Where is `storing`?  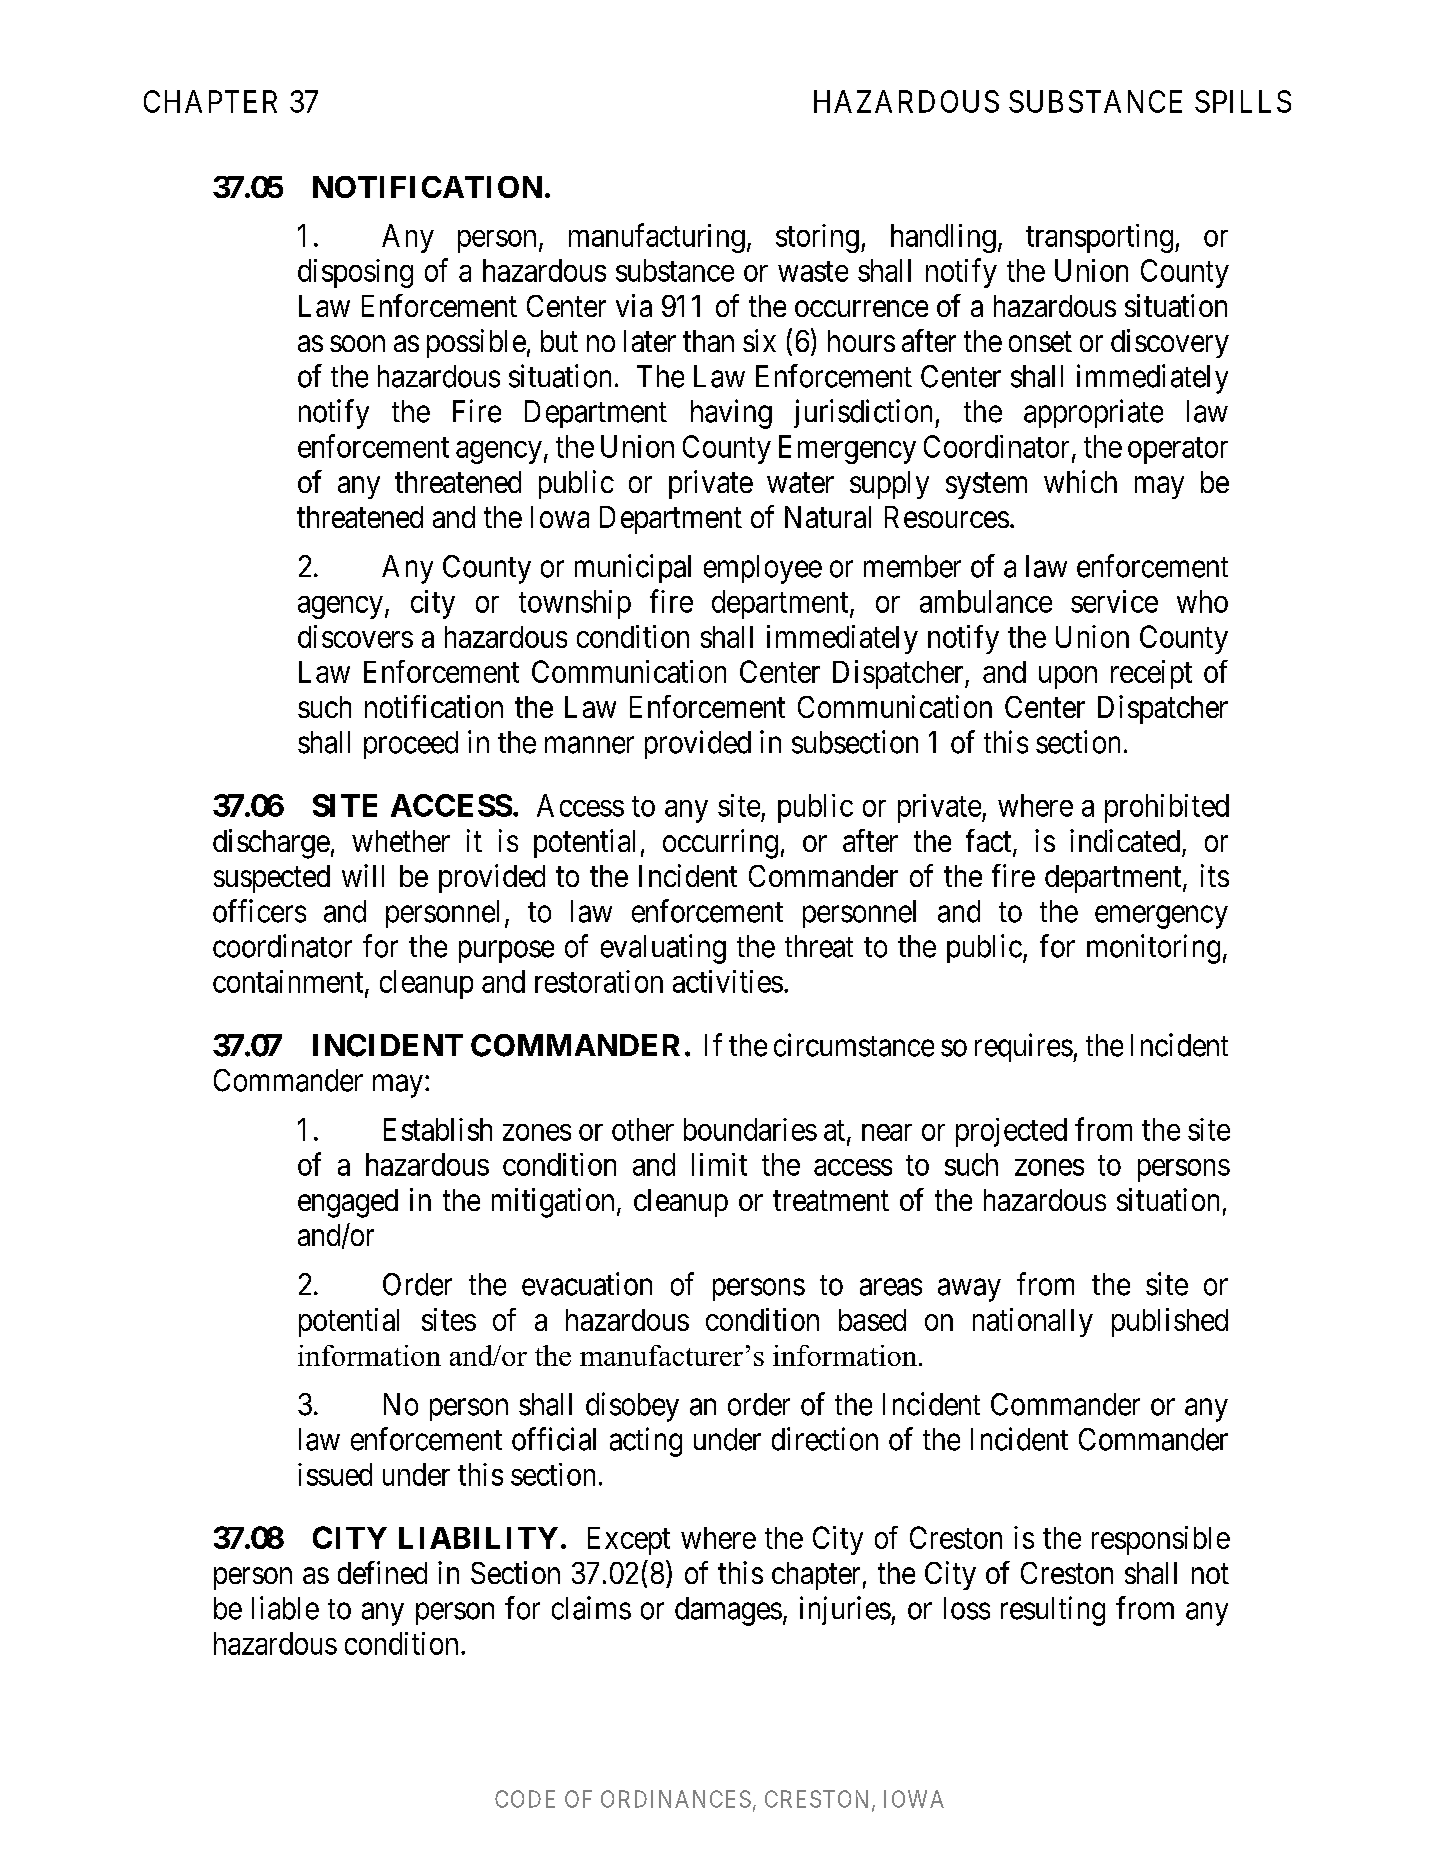
storing is located at coordinates (817, 238).
